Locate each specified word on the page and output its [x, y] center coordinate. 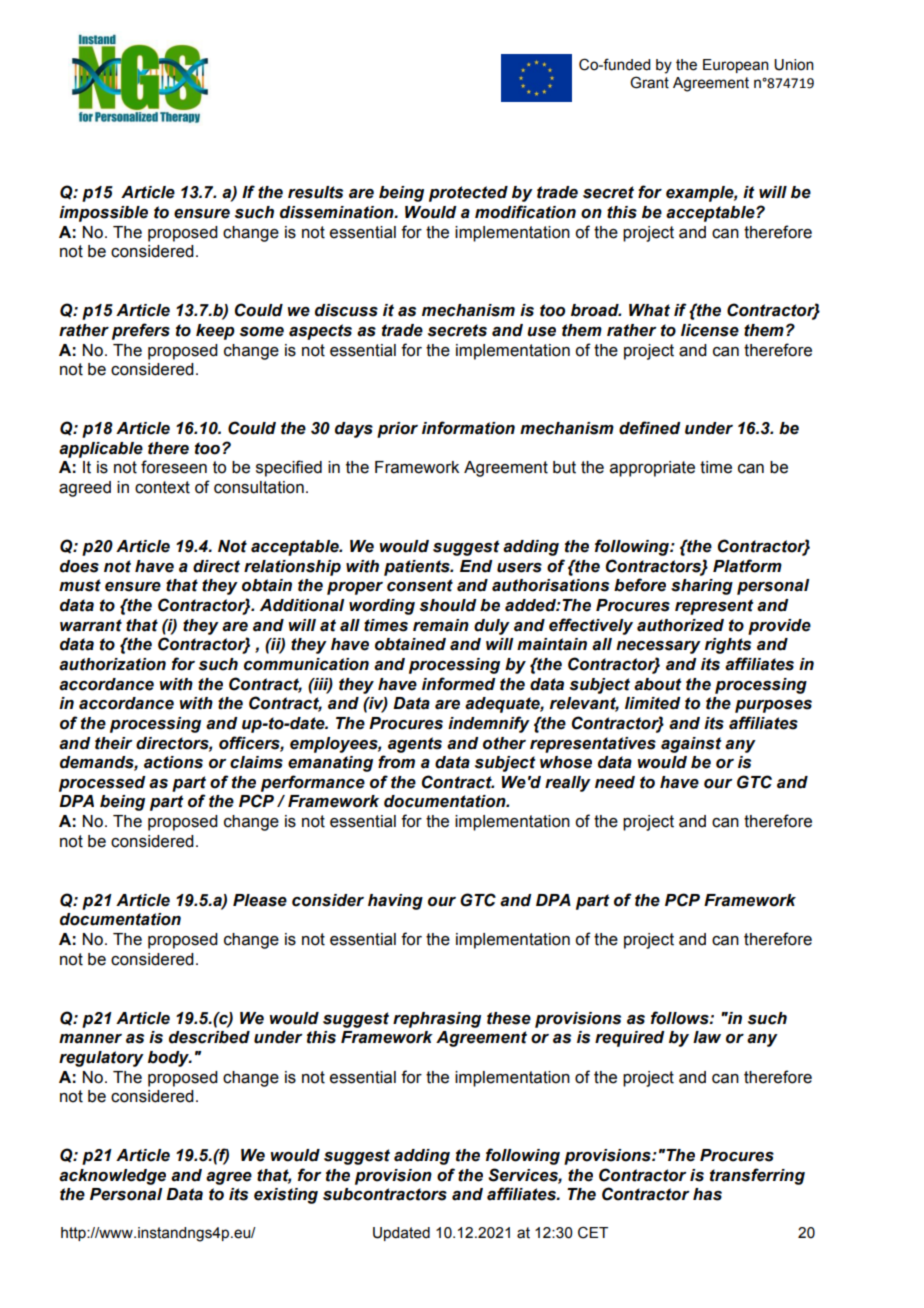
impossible [103, 214]
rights [728, 646]
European [736, 66]
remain [441, 625]
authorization [112, 664]
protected [468, 194]
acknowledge [112, 1177]
